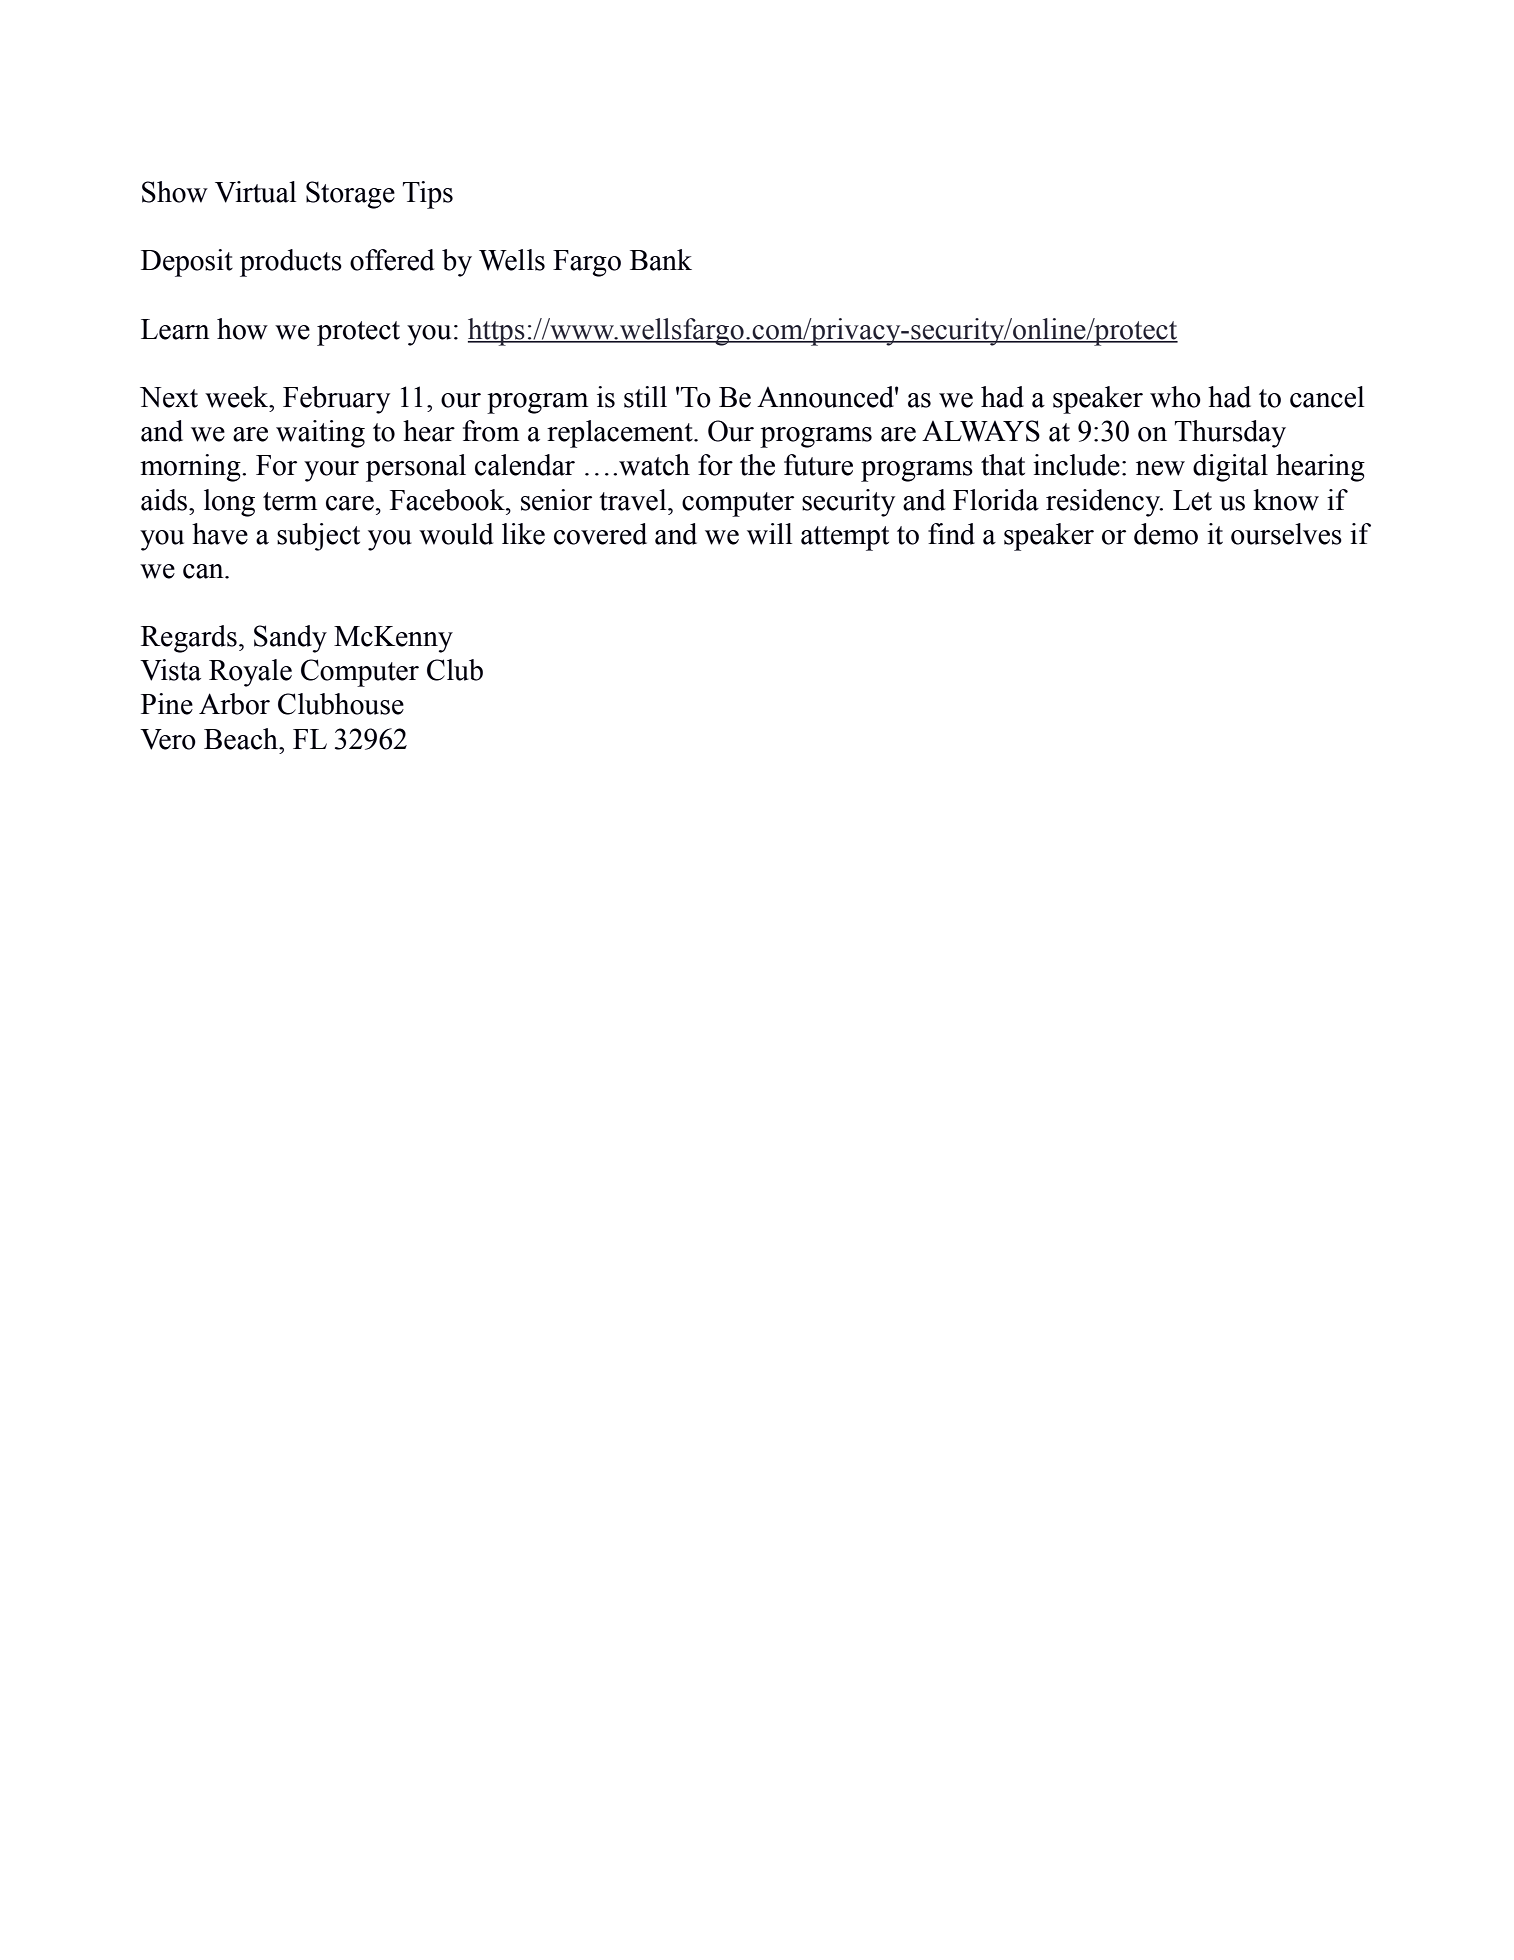  What do you see at coordinates (428, 195) in the screenshot?
I see `Tips` at bounding box center [428, 195].
